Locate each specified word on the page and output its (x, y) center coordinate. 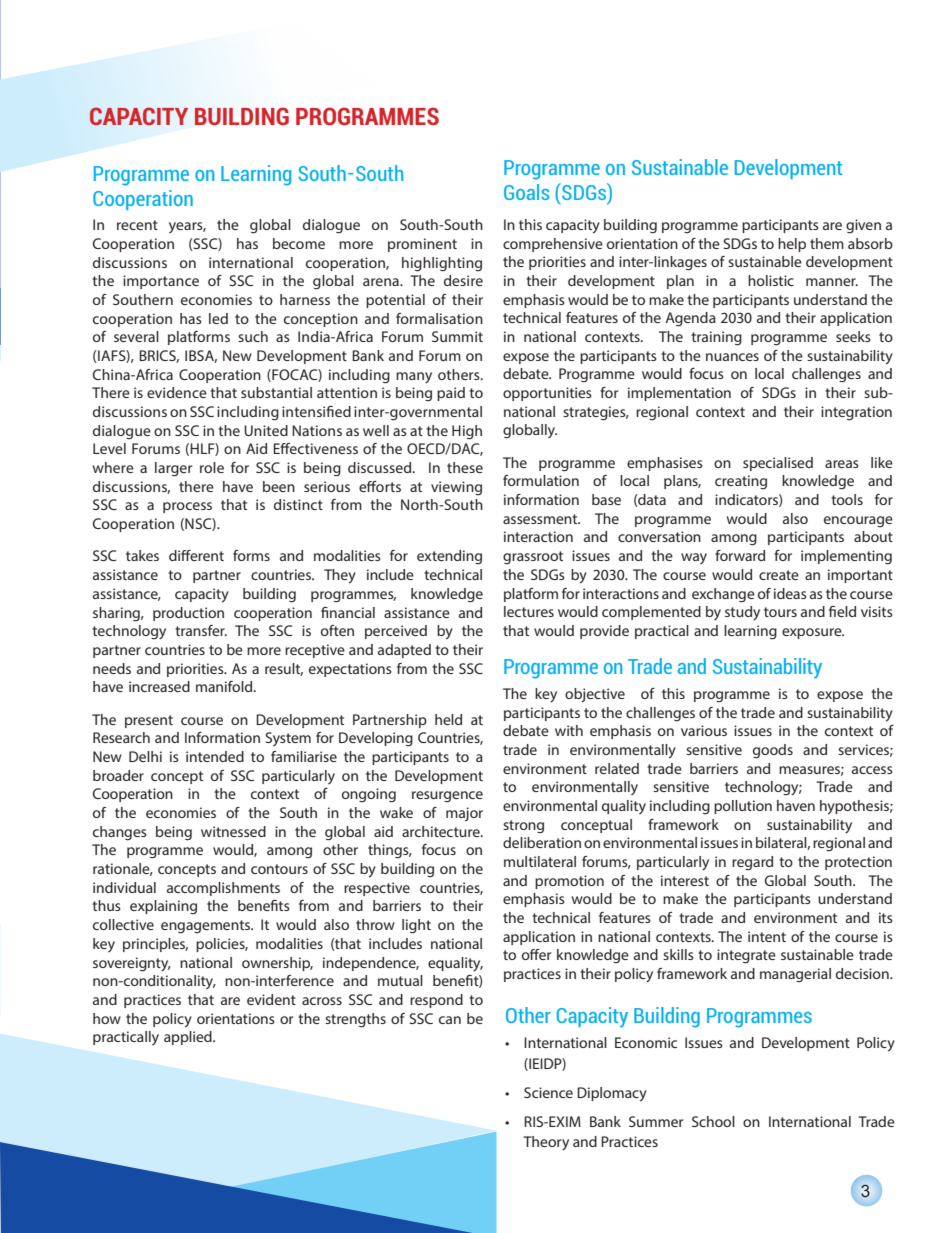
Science (548, 1092)
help (792, 245)
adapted (404, 651)
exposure (813, 633)
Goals (526, 192)
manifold (225, 686)
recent (137, 225)
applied (189, 1038)
